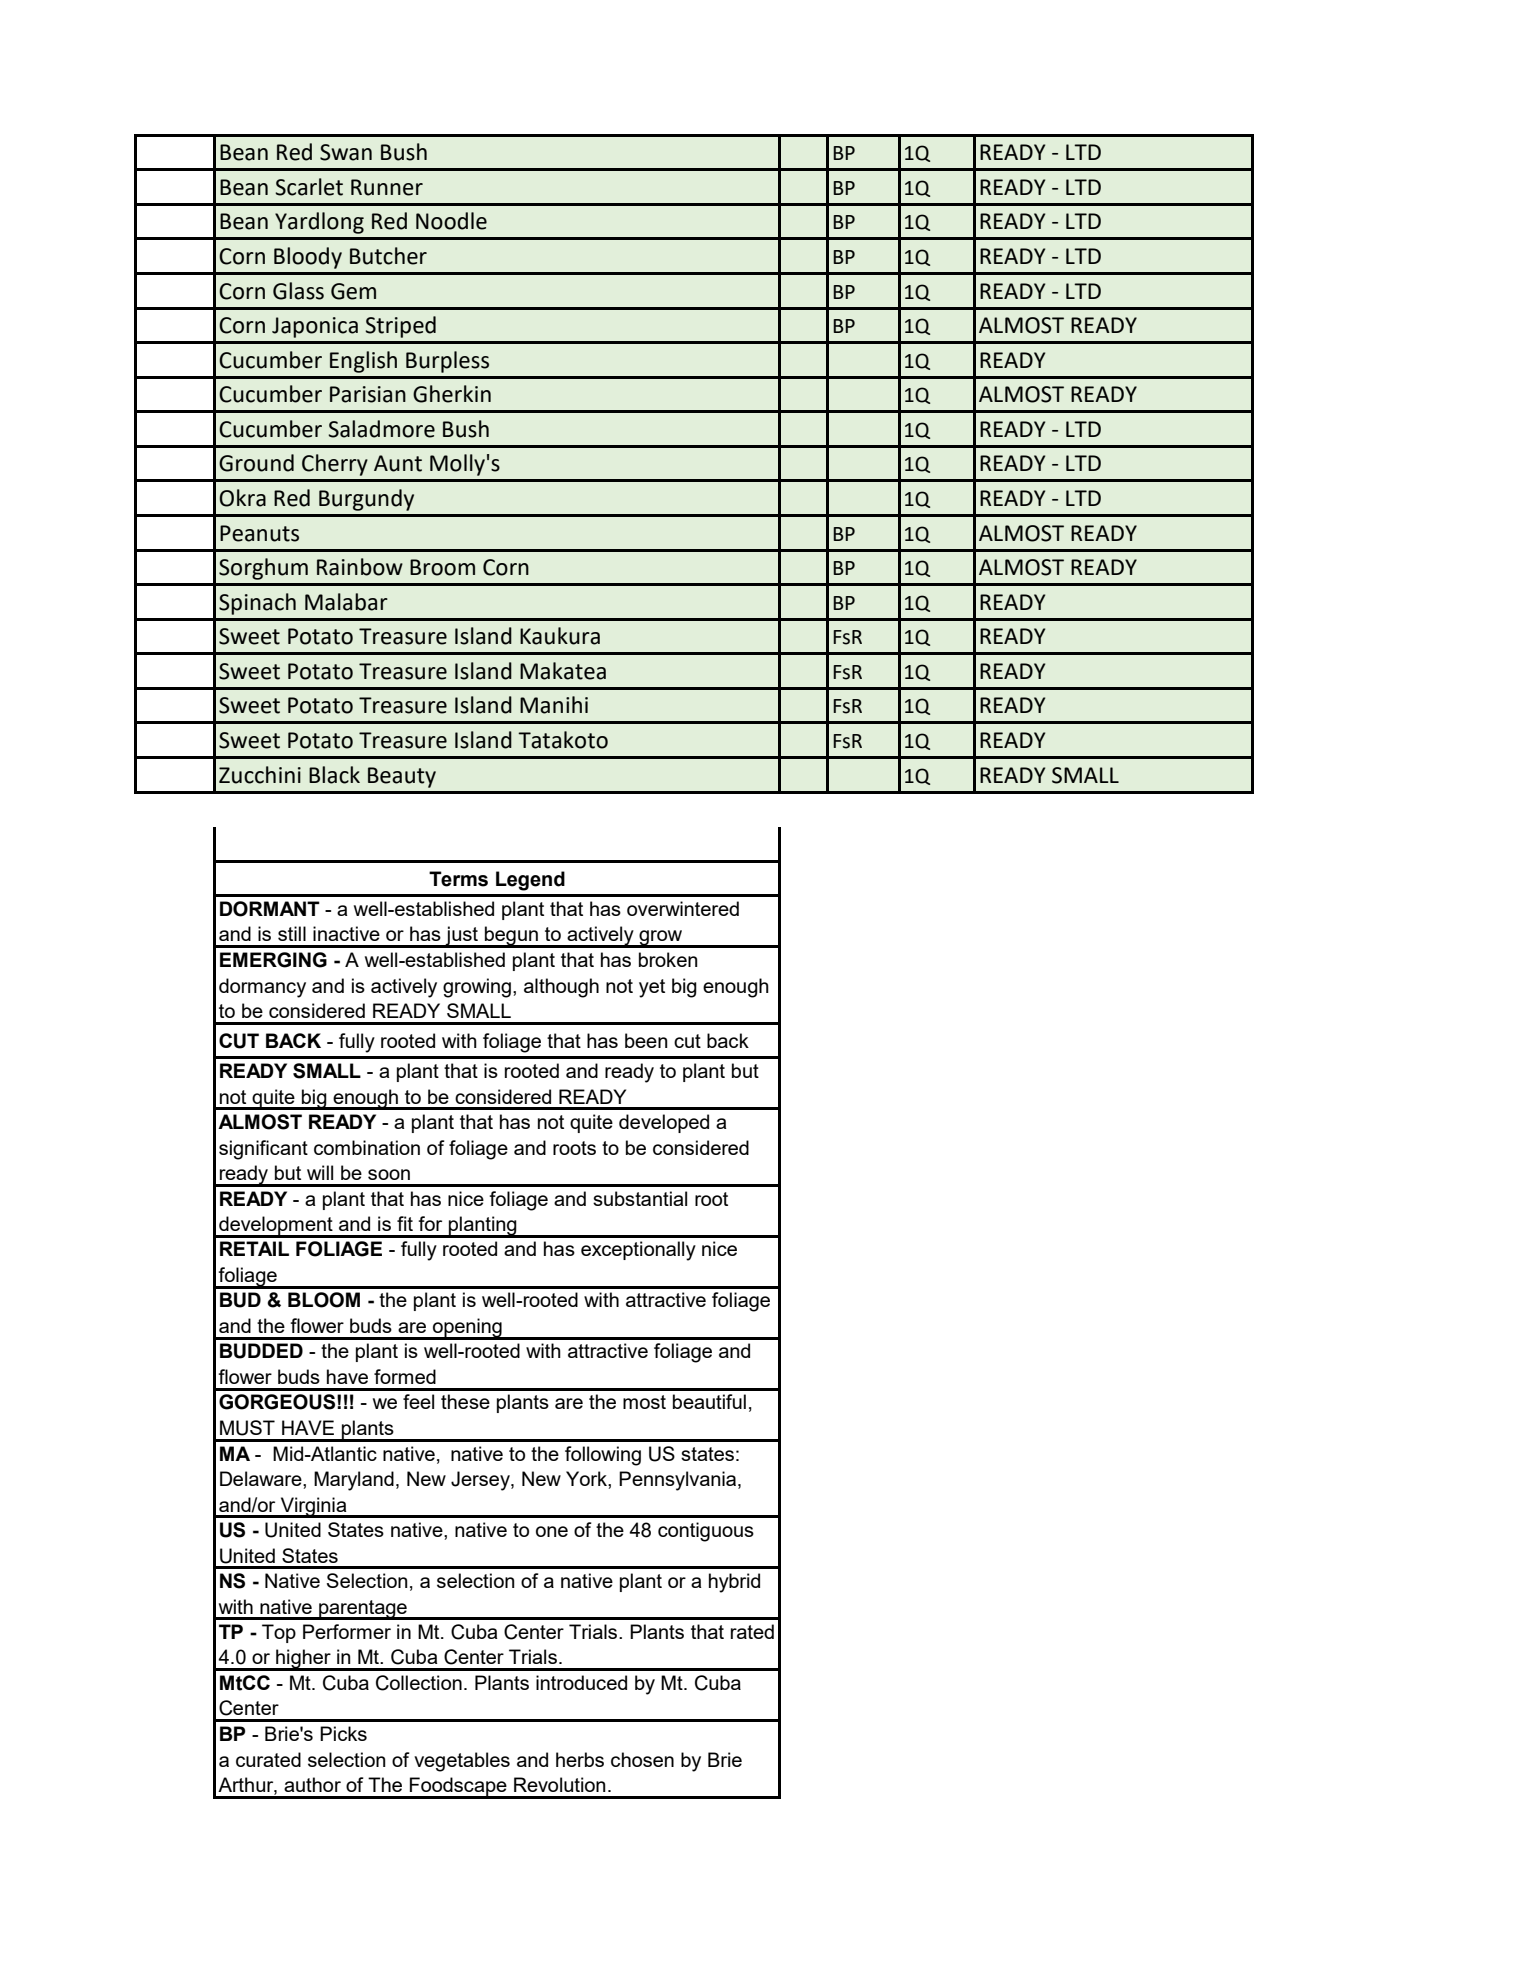  What do you see at coordinates (312, 1784) in the screenshot?
I see `author` at bounding box center [312, 1784].
